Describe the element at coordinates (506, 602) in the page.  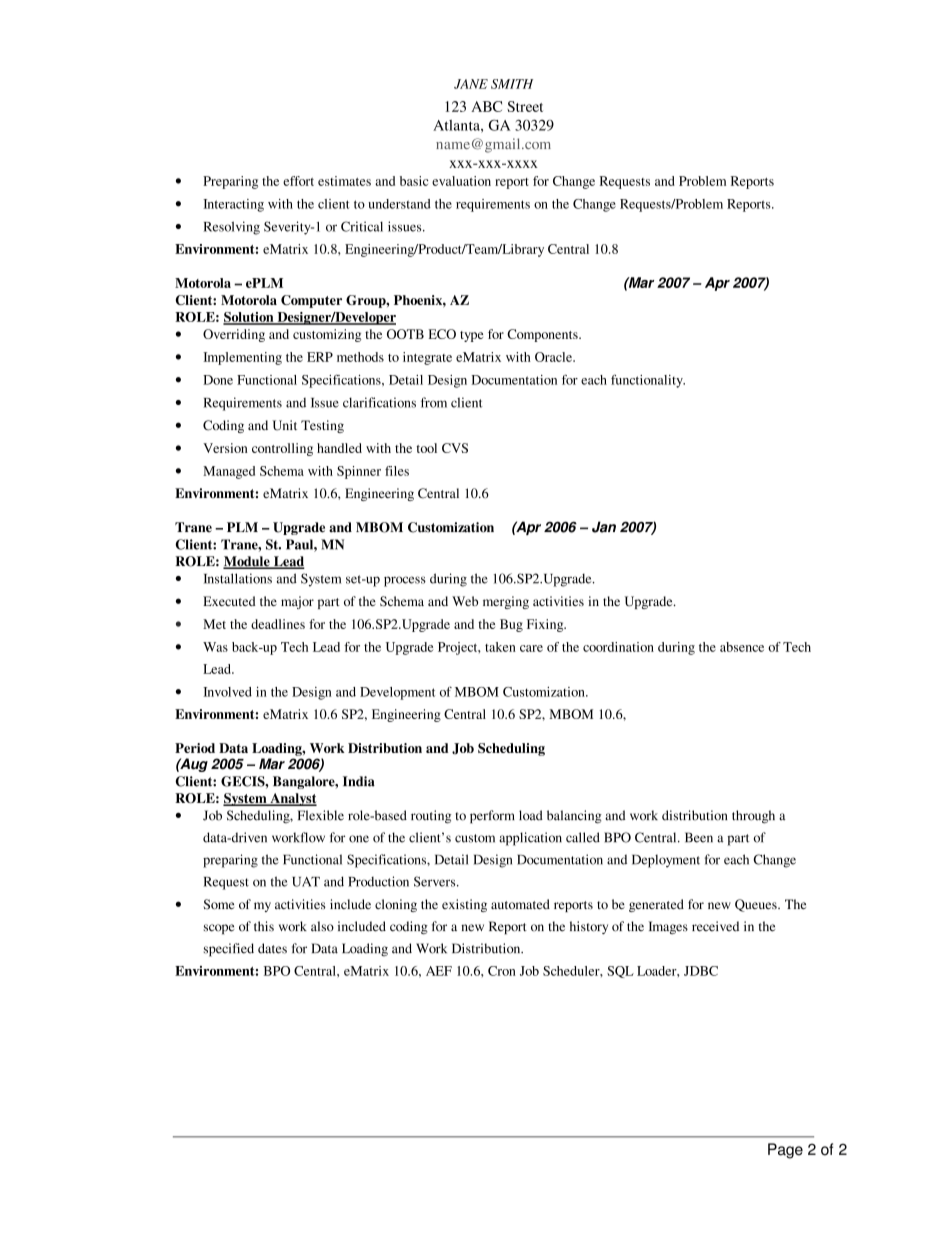
I see `merging` at that location.
